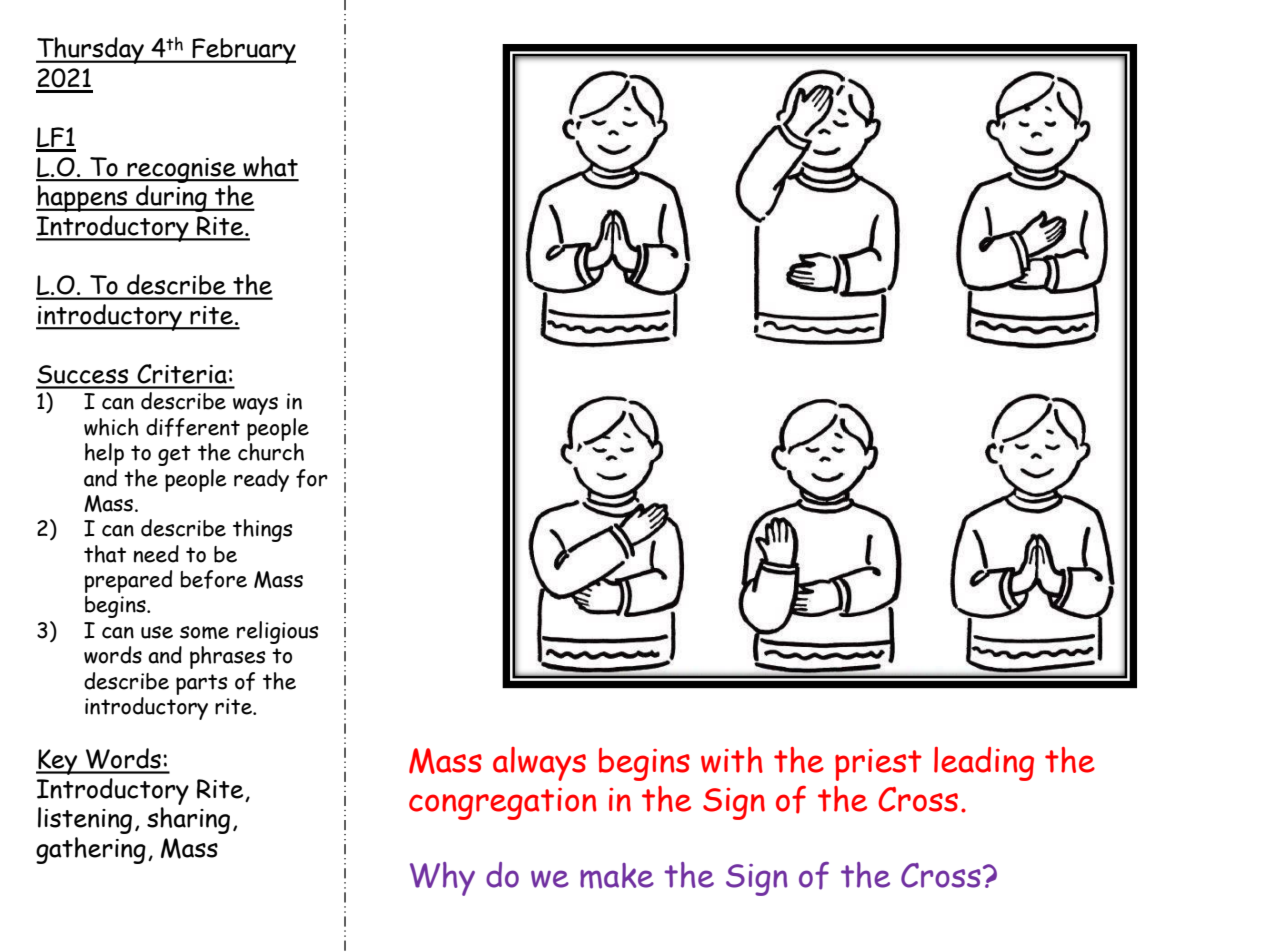  Describe the element at coordinates (442, 879) in the image. I see `Why` at that location.
